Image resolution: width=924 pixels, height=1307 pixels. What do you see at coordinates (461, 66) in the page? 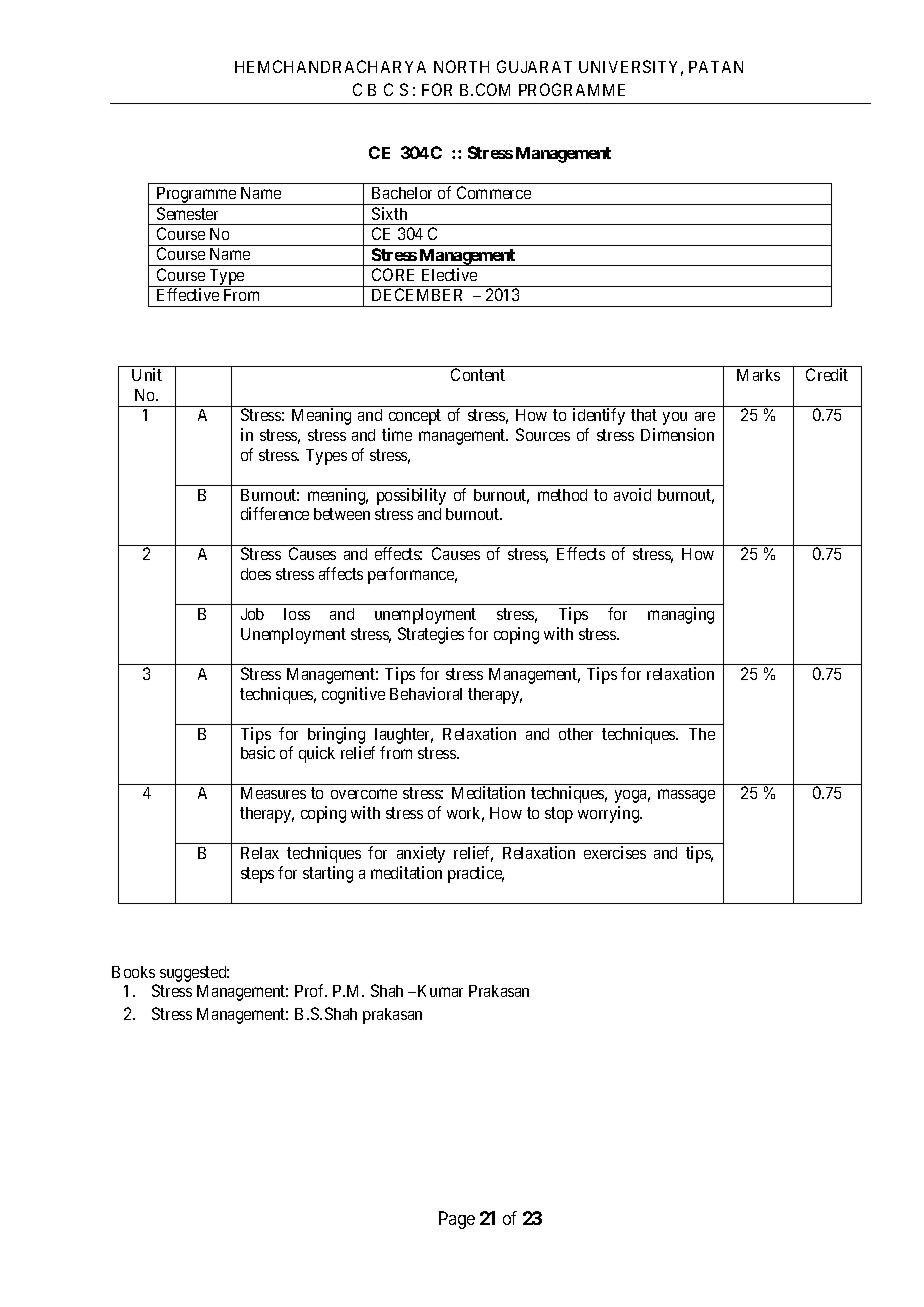
I see `NORTH` at bounding box center [461, 66].
